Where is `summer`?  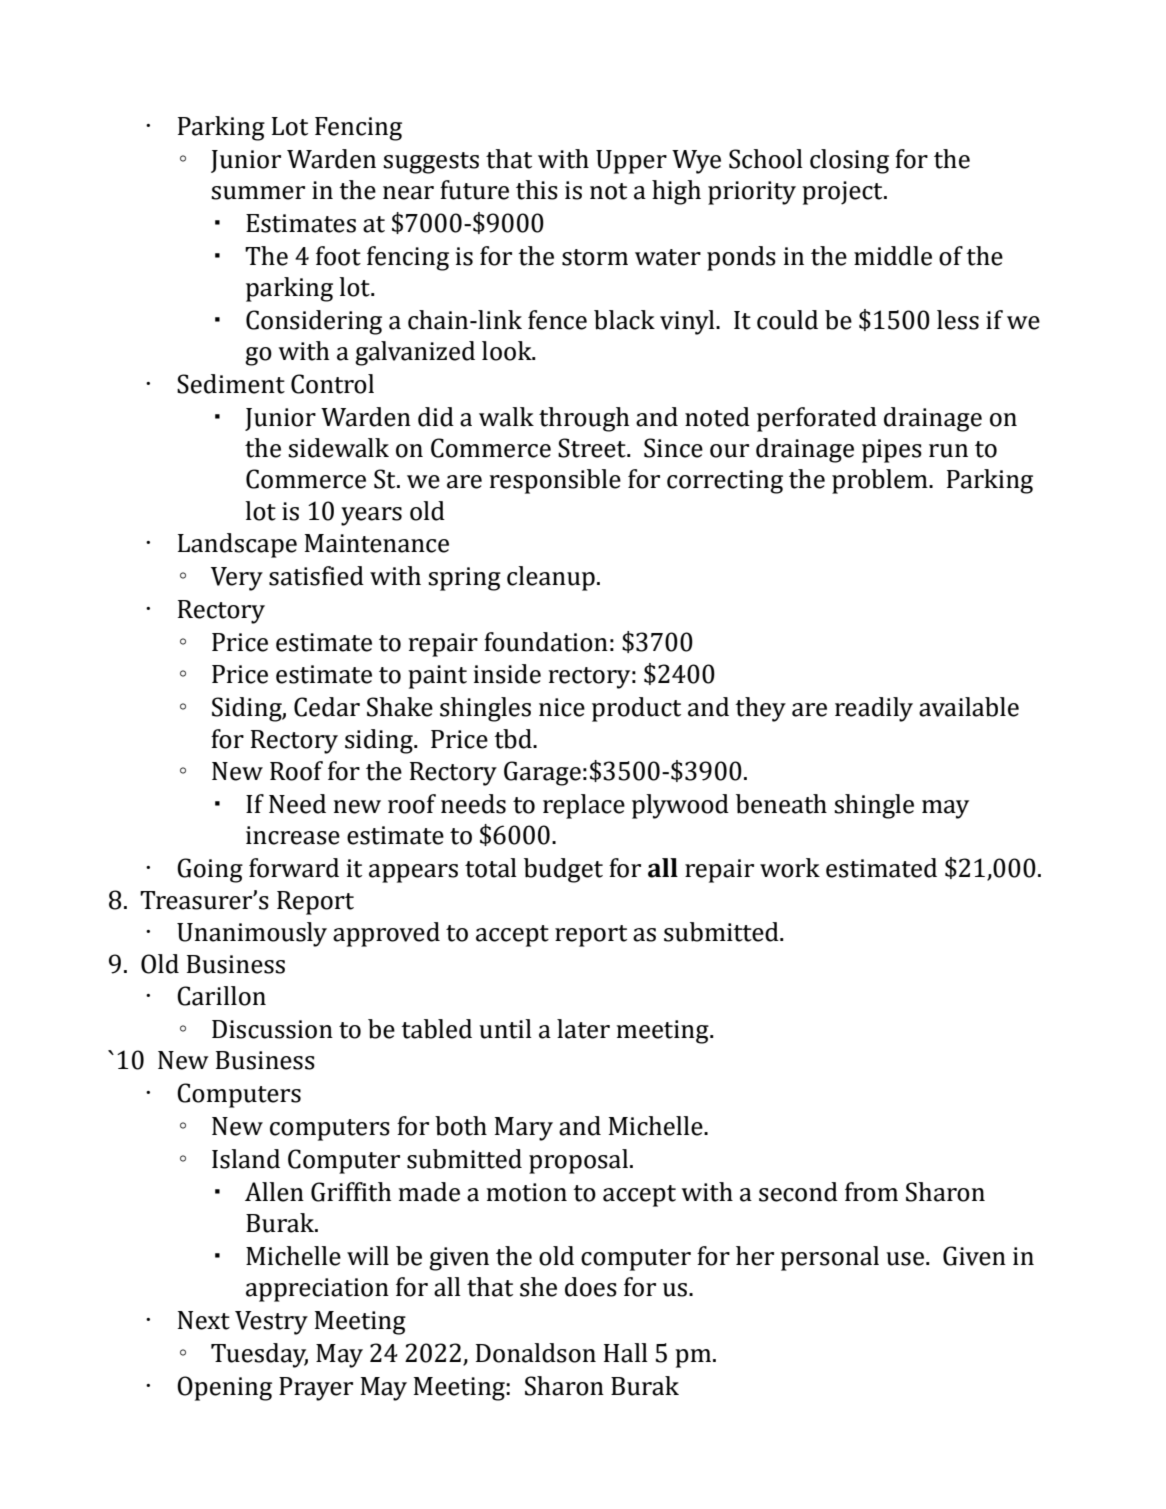 summer is located at coordinates (258, 193).
